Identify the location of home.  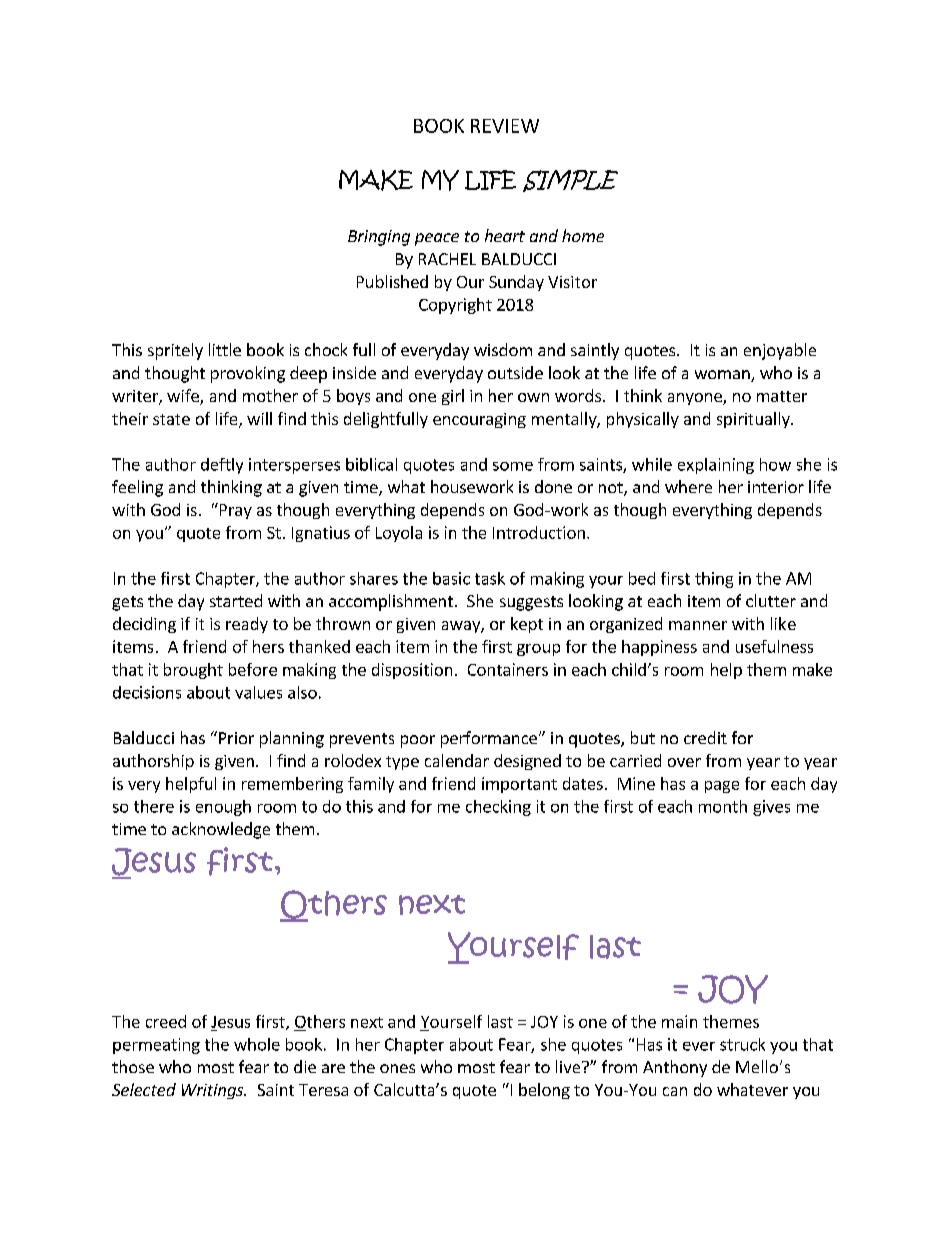
(583, 235).
